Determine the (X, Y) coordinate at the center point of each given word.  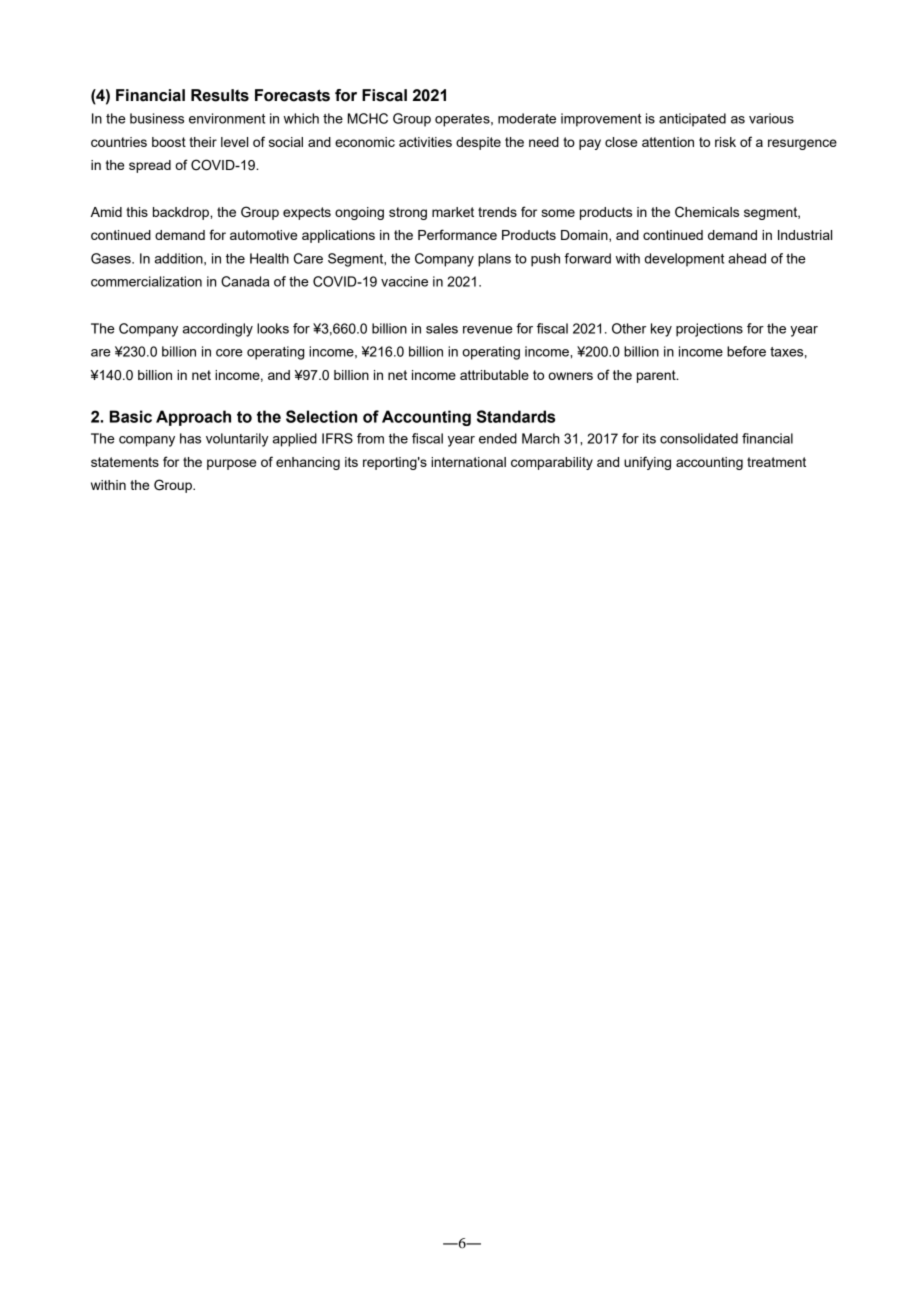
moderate (527, 118)
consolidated (699, 438)
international (468, 462)
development (684, 260)
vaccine (404, 281)
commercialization (146, 281)
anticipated (692, 120)
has (190, 438)
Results (220, 95)
